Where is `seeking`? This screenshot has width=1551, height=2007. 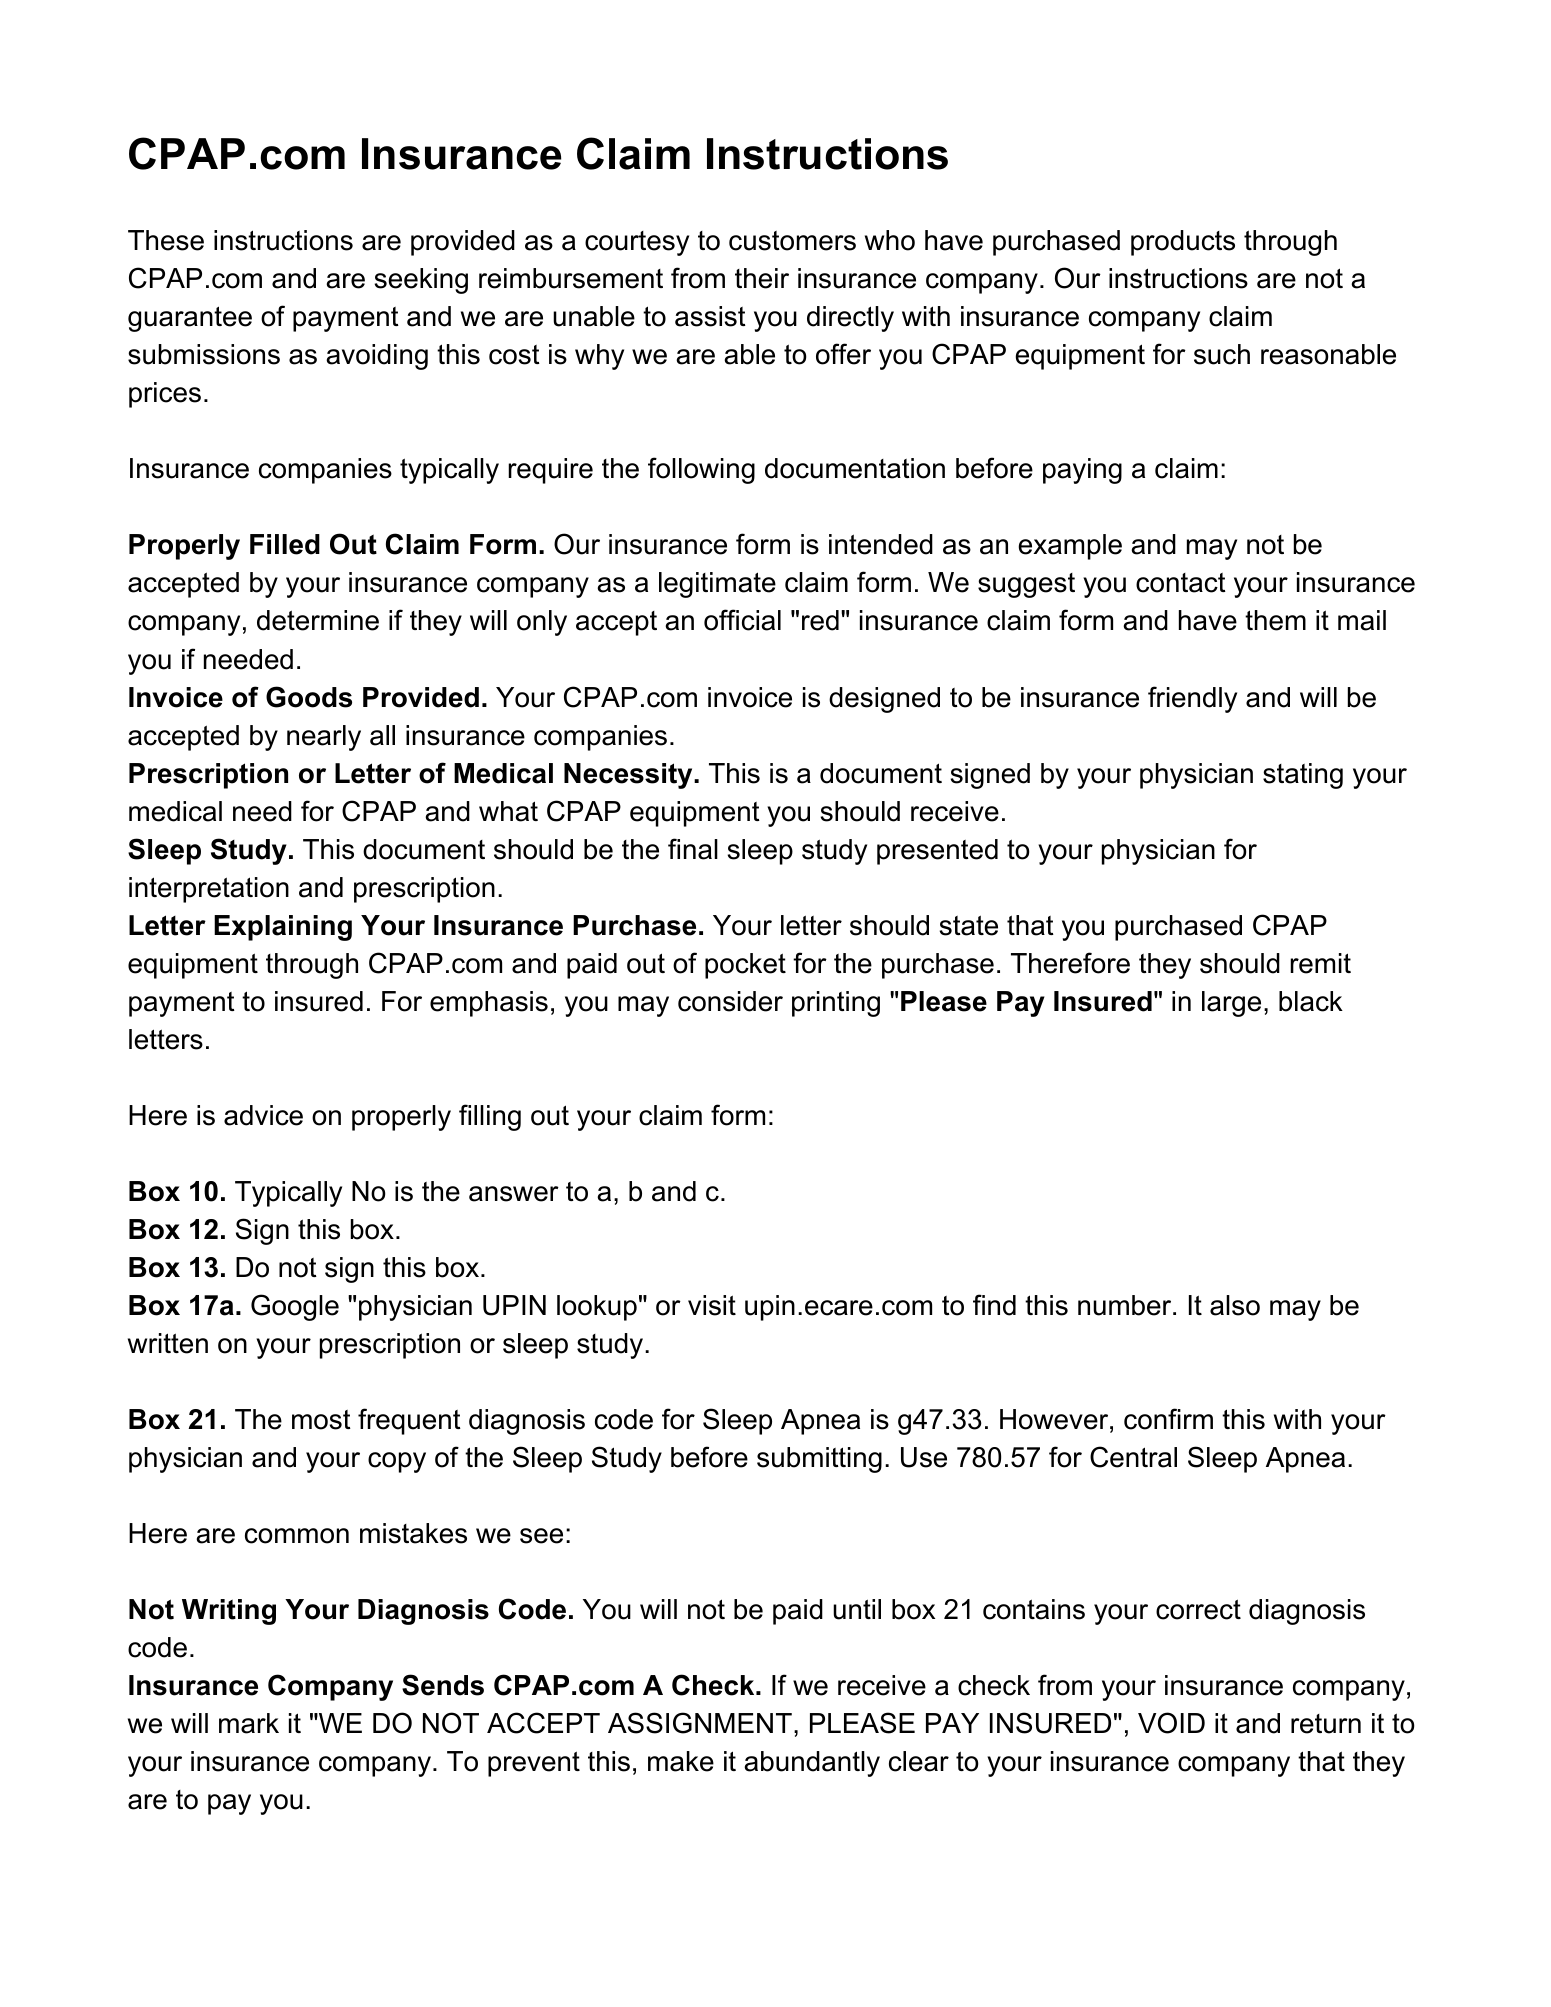
seeking is located at coordinates (421, 281).
